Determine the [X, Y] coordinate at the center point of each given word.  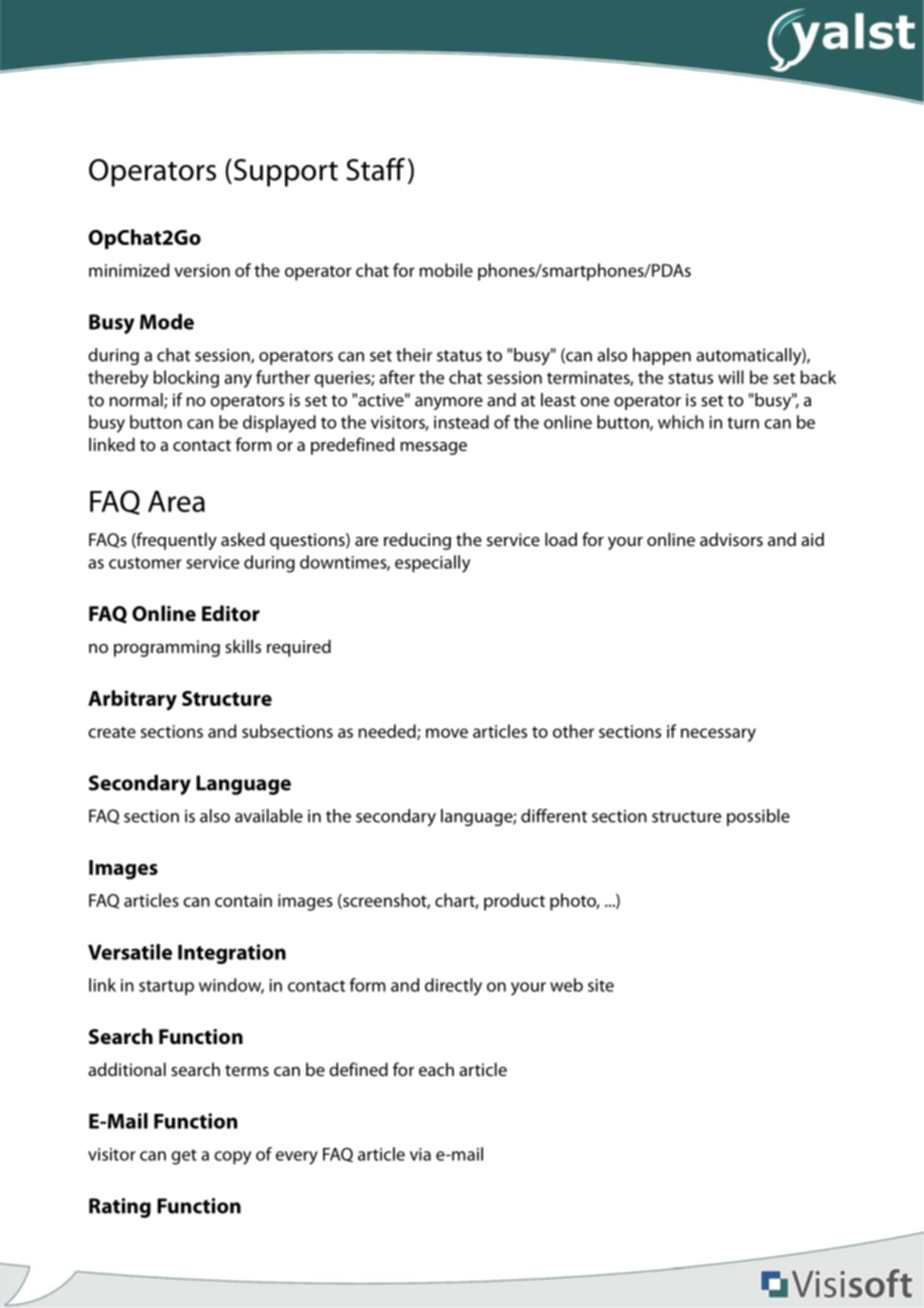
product [514, 902]
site [601, 985]
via [420, 1154]
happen [662, 356]
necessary [718, 735]
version [202, 270]
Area [176, 501]
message [433, 448]
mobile [446, 270]
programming [167, 648]
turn [743, 423]
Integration [232, 954]
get [184, 1157]
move [447, 733]
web [566, 985]
